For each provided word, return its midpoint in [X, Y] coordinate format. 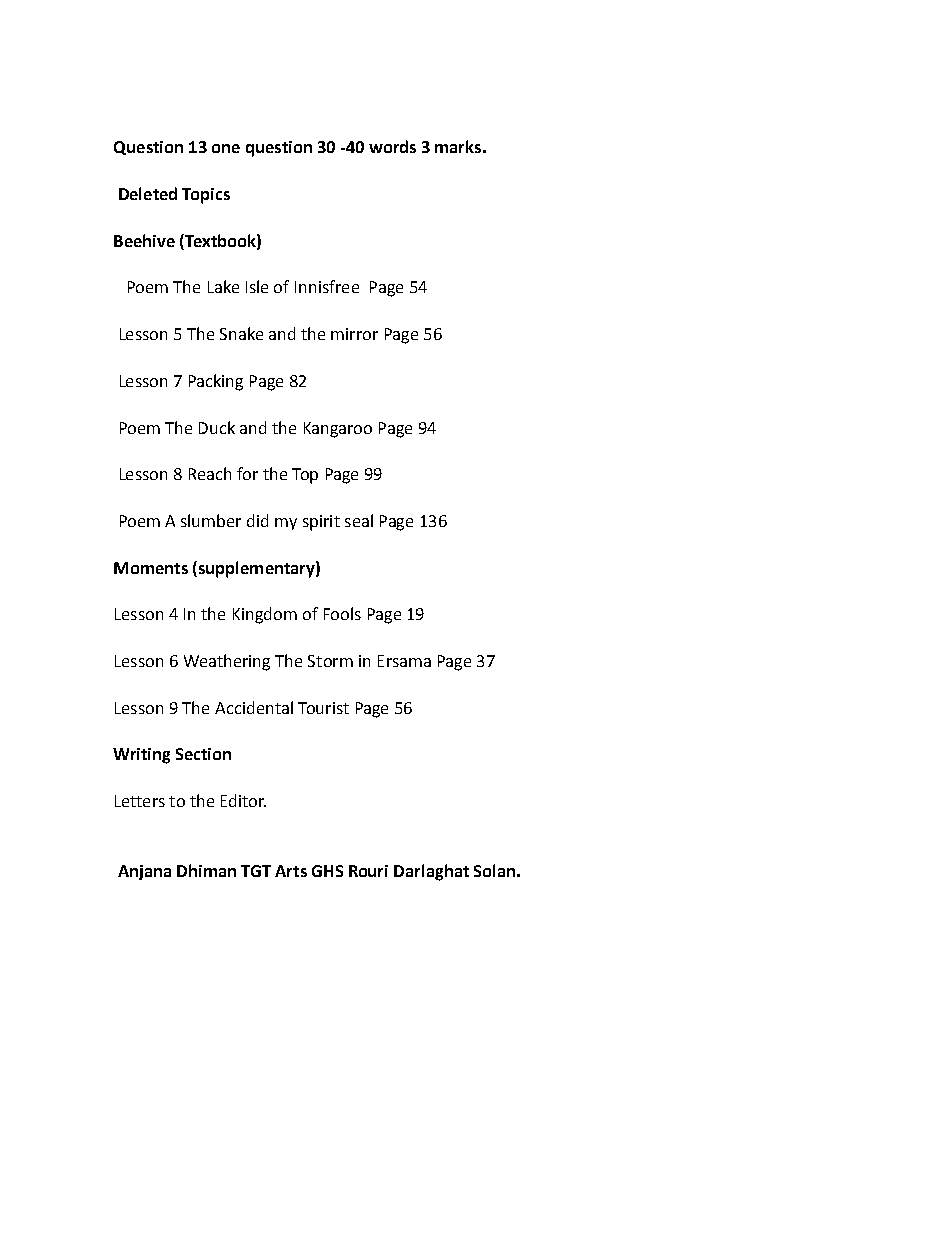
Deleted [148, 193]
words [392, 146]
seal [359, 520]
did [257, 520]
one [226, 148]
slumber [211, 520]
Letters [140, 801]
